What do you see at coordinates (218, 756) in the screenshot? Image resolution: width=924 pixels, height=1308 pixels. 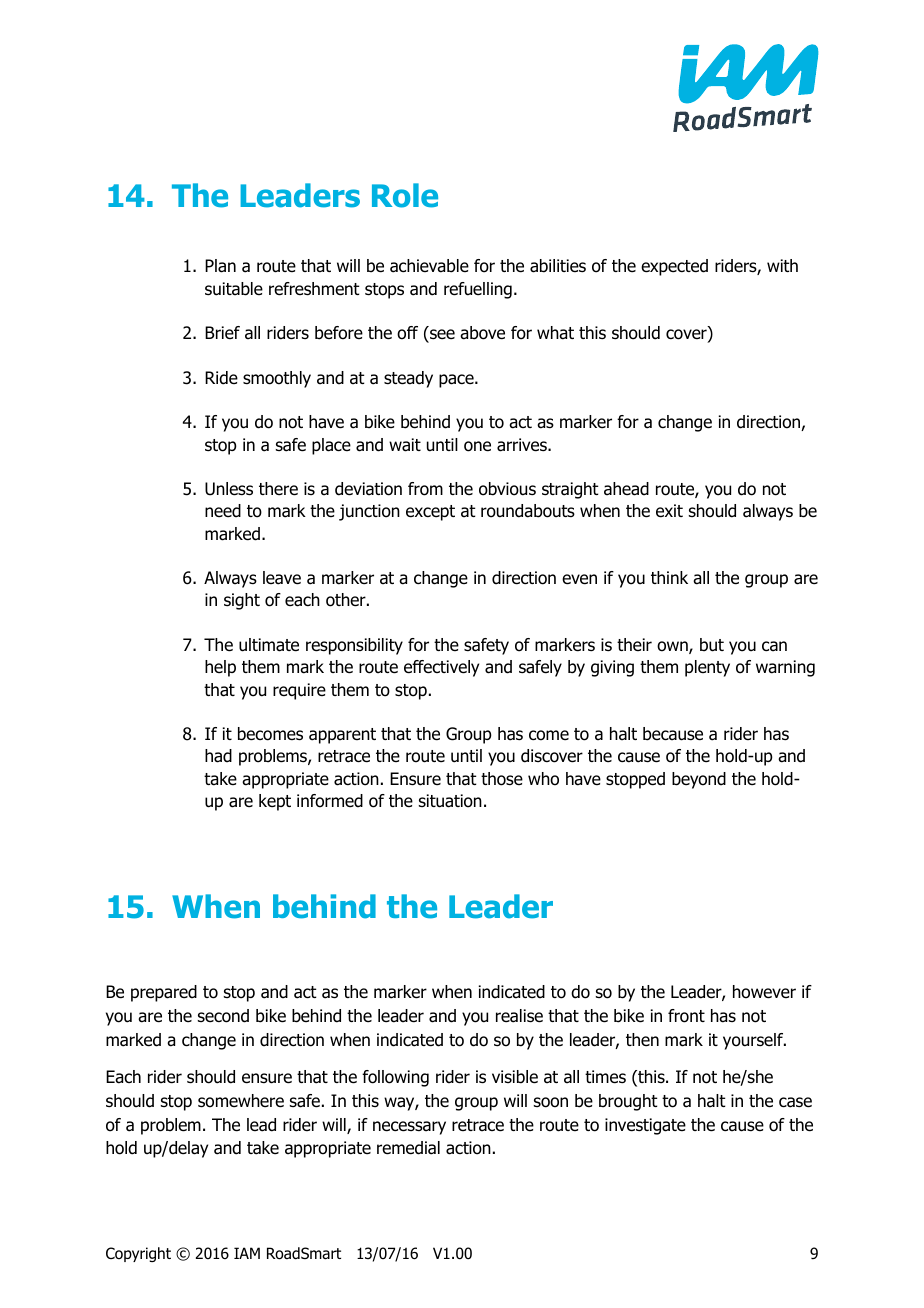 I see `had` at bounding box center [218, 756].
